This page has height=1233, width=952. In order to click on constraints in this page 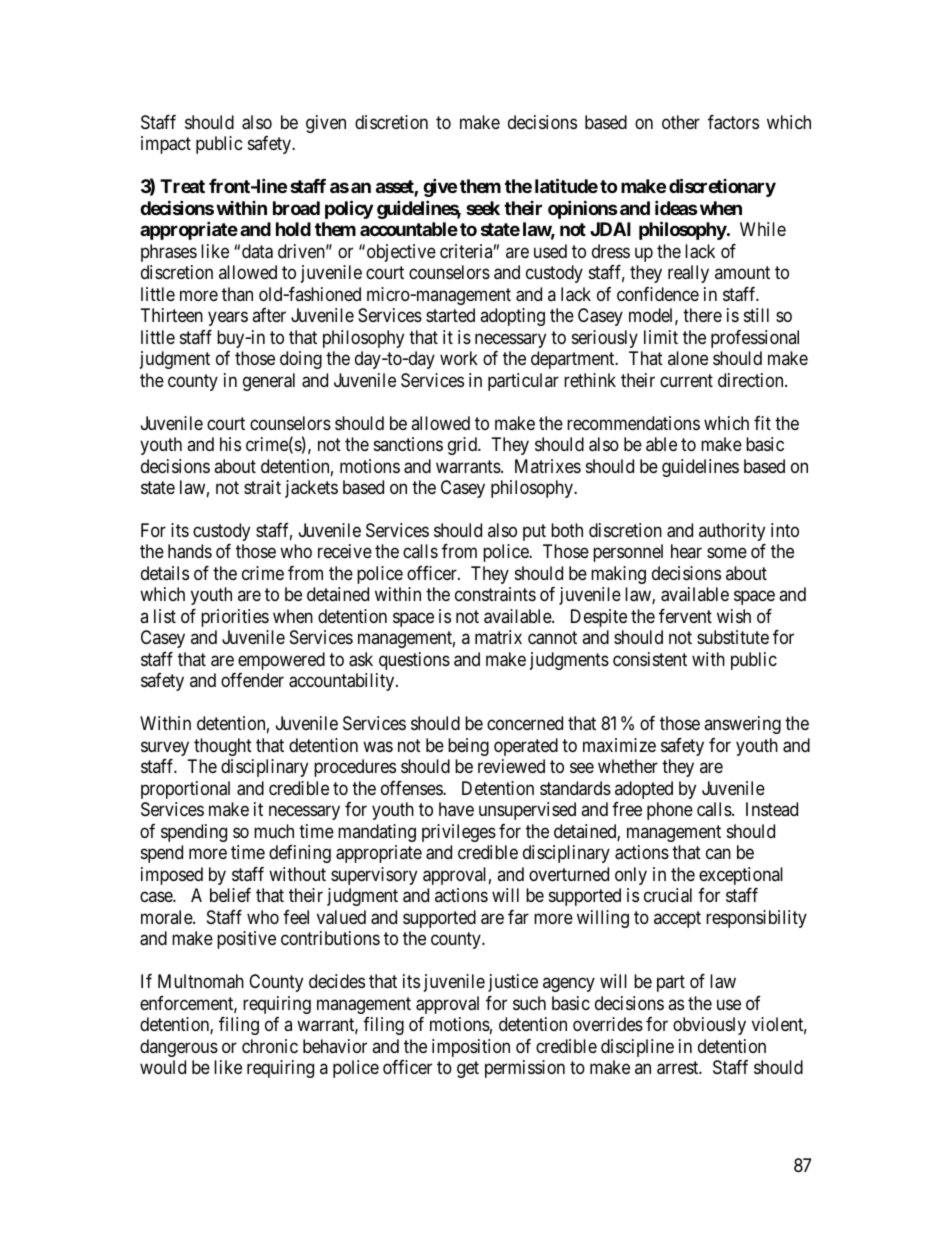, I will do `click(495, 594)`.
